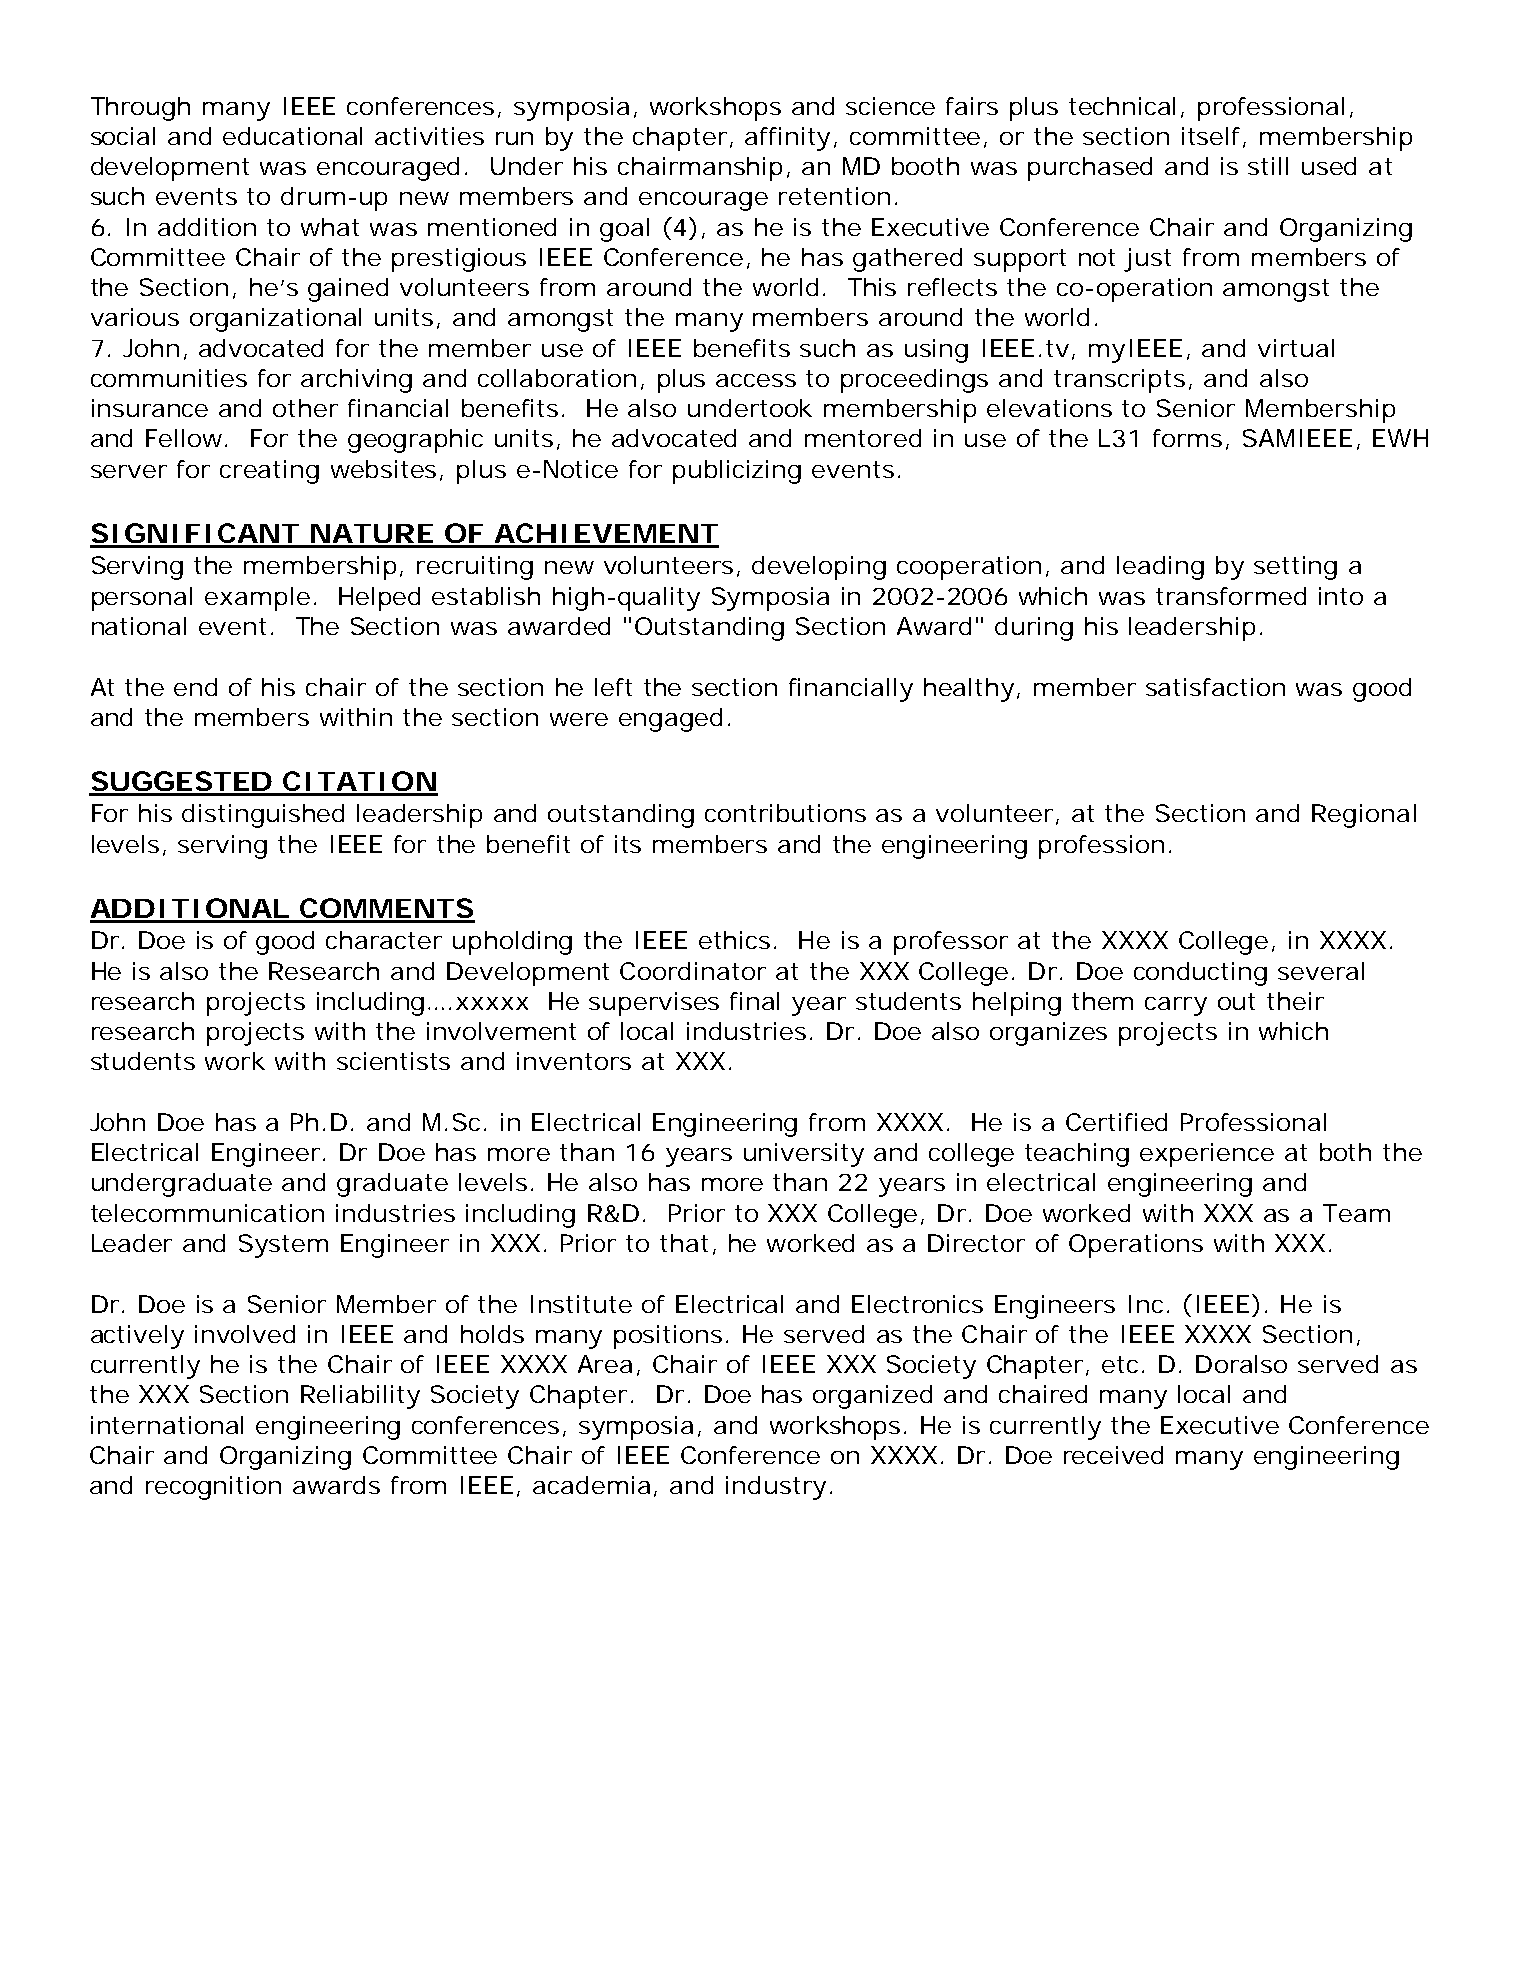 Image resolution: width=1523 pixels, height=1971 pixels. I want to click on still, so click(1268, 166).
